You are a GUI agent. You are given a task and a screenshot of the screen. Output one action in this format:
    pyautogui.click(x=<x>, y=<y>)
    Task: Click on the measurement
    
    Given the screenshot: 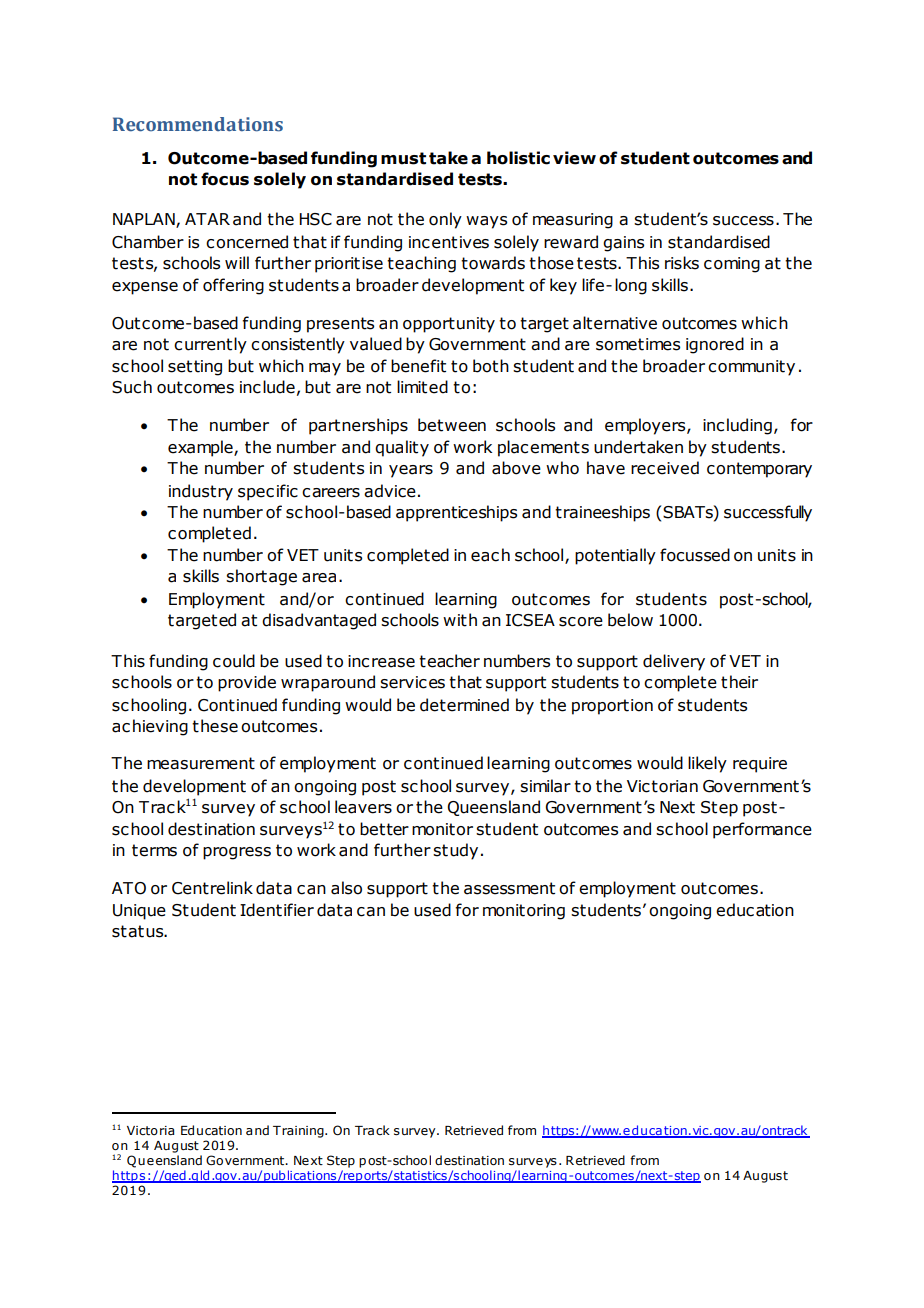 What is the action you would take?
    pyautogui.click(x=201, y=763)
